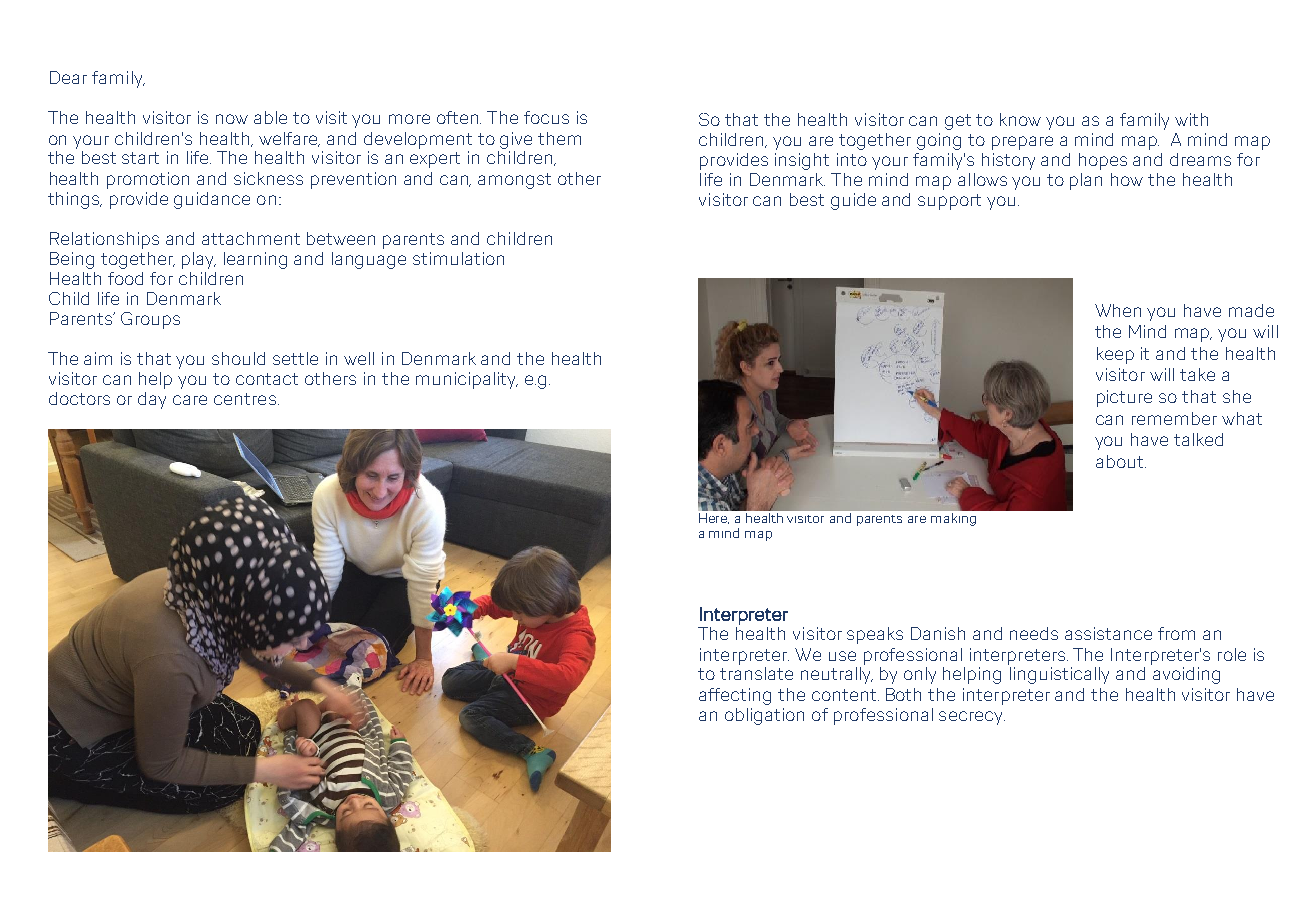  What do you see at coordinates (735, 696) in the image?
I see `affecting` at bounding box center [735, 696].
